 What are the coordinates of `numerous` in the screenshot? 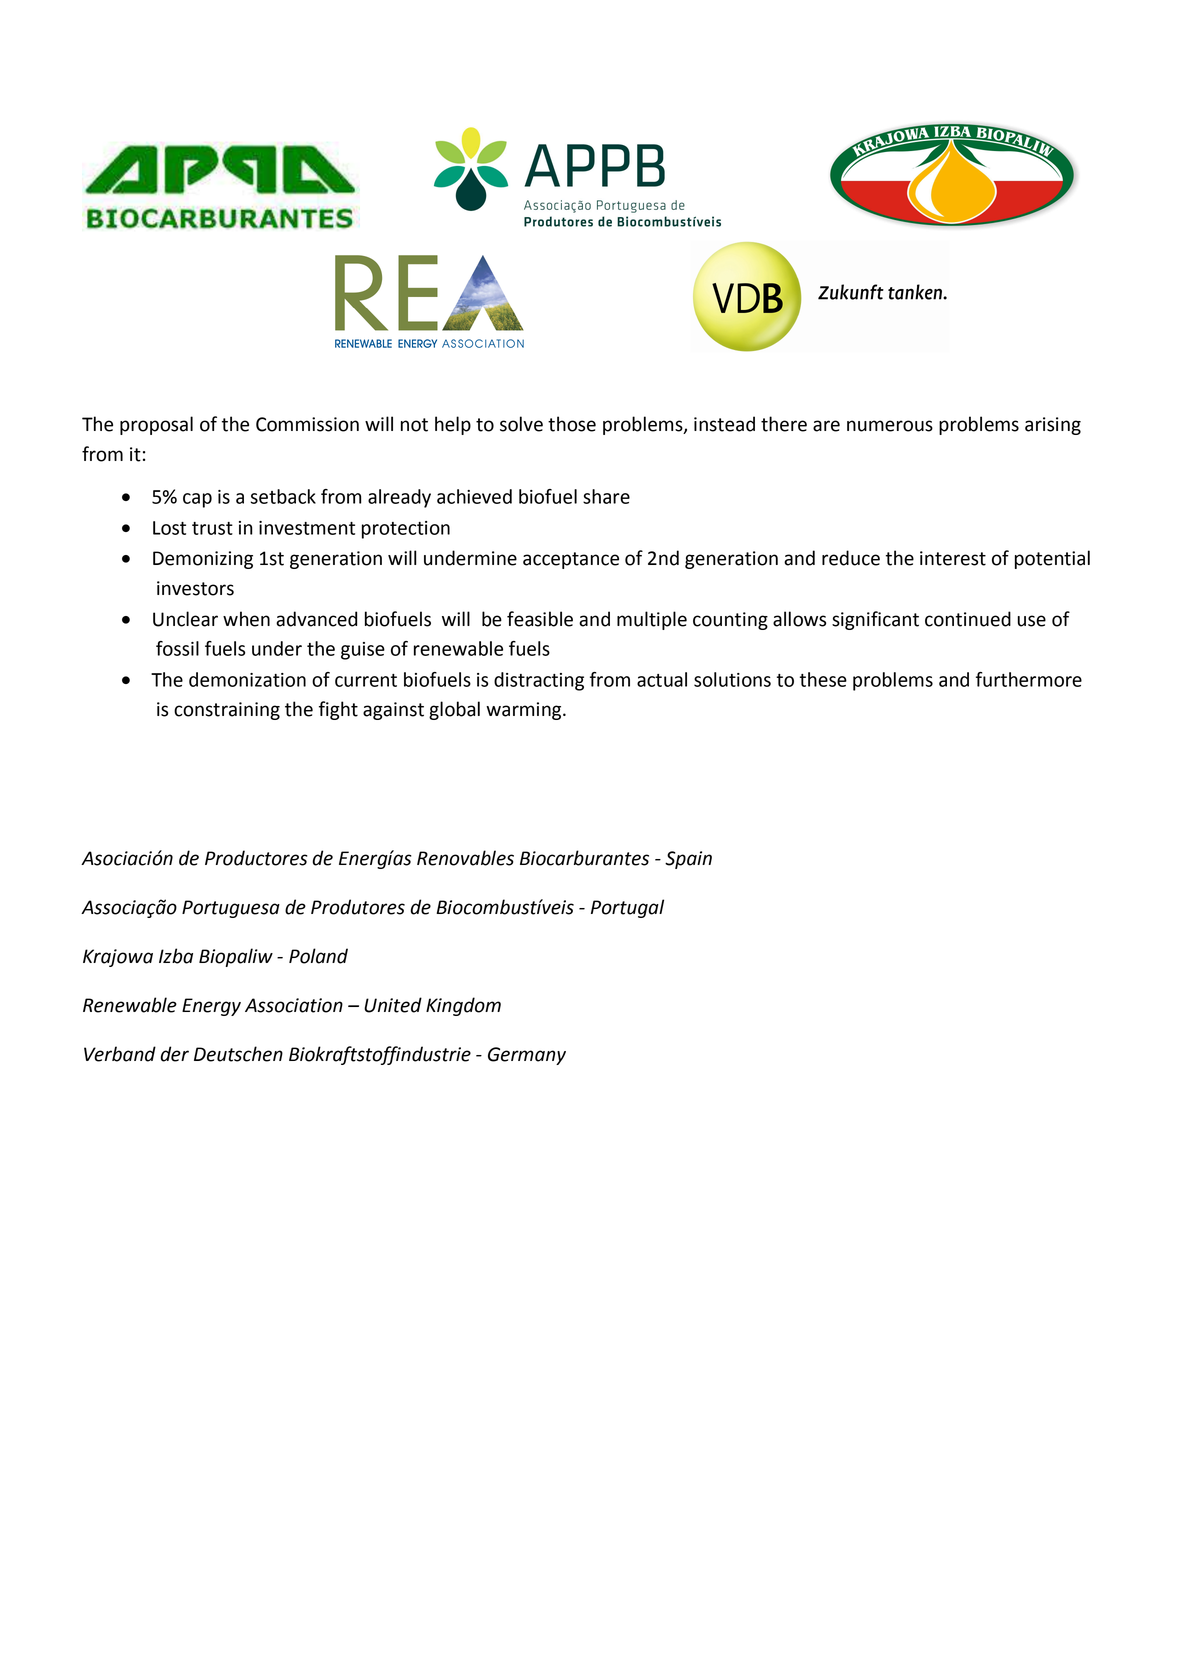 It's located at (890, 426).
